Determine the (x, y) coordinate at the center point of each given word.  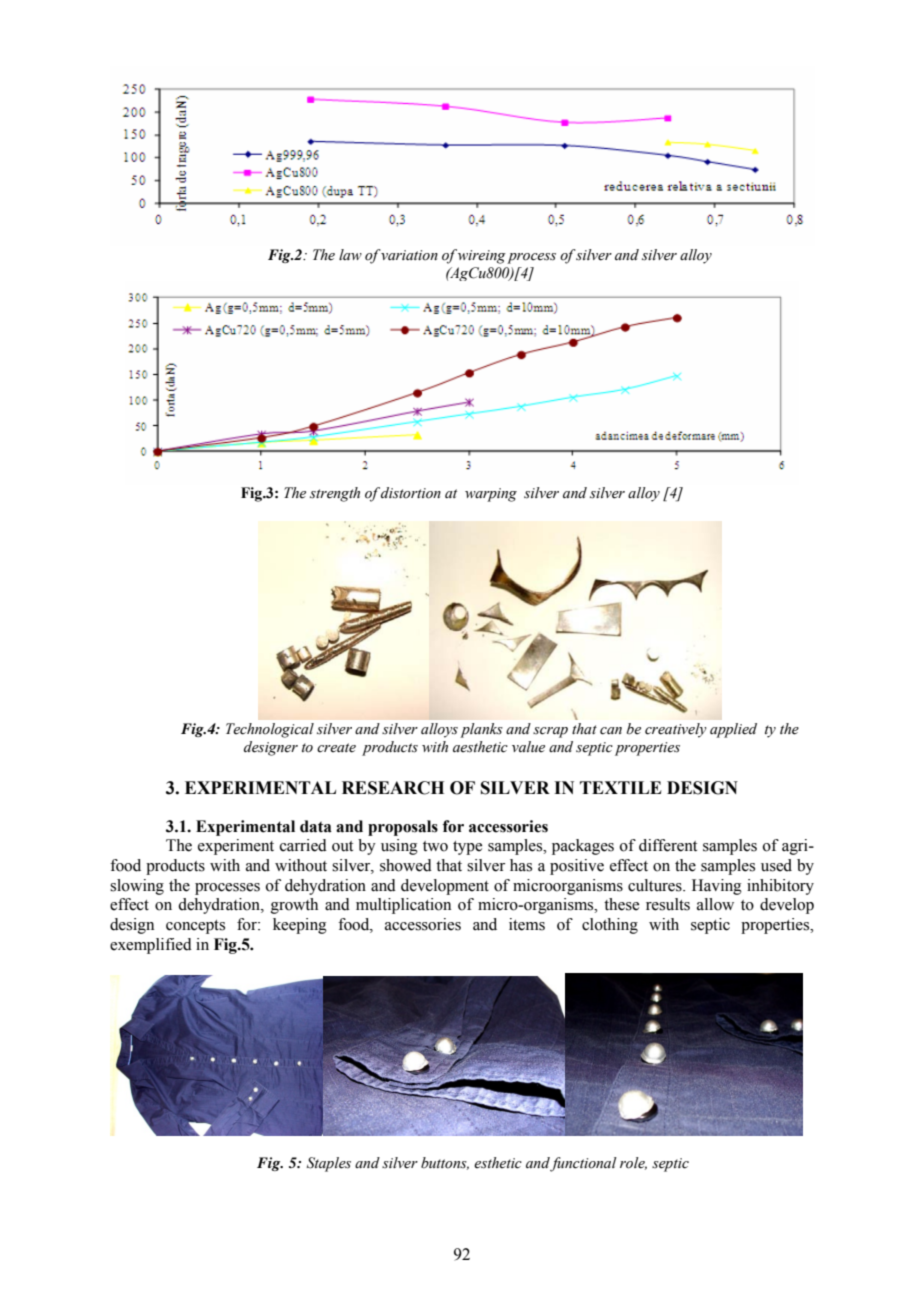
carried (303, 845)
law (350, 254)
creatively (676, 730)
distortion (411, 493)
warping (491, 495)
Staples (329, 1164)
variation (409, 255)
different (668, 845)
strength (335, 494)
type (467, 848)
